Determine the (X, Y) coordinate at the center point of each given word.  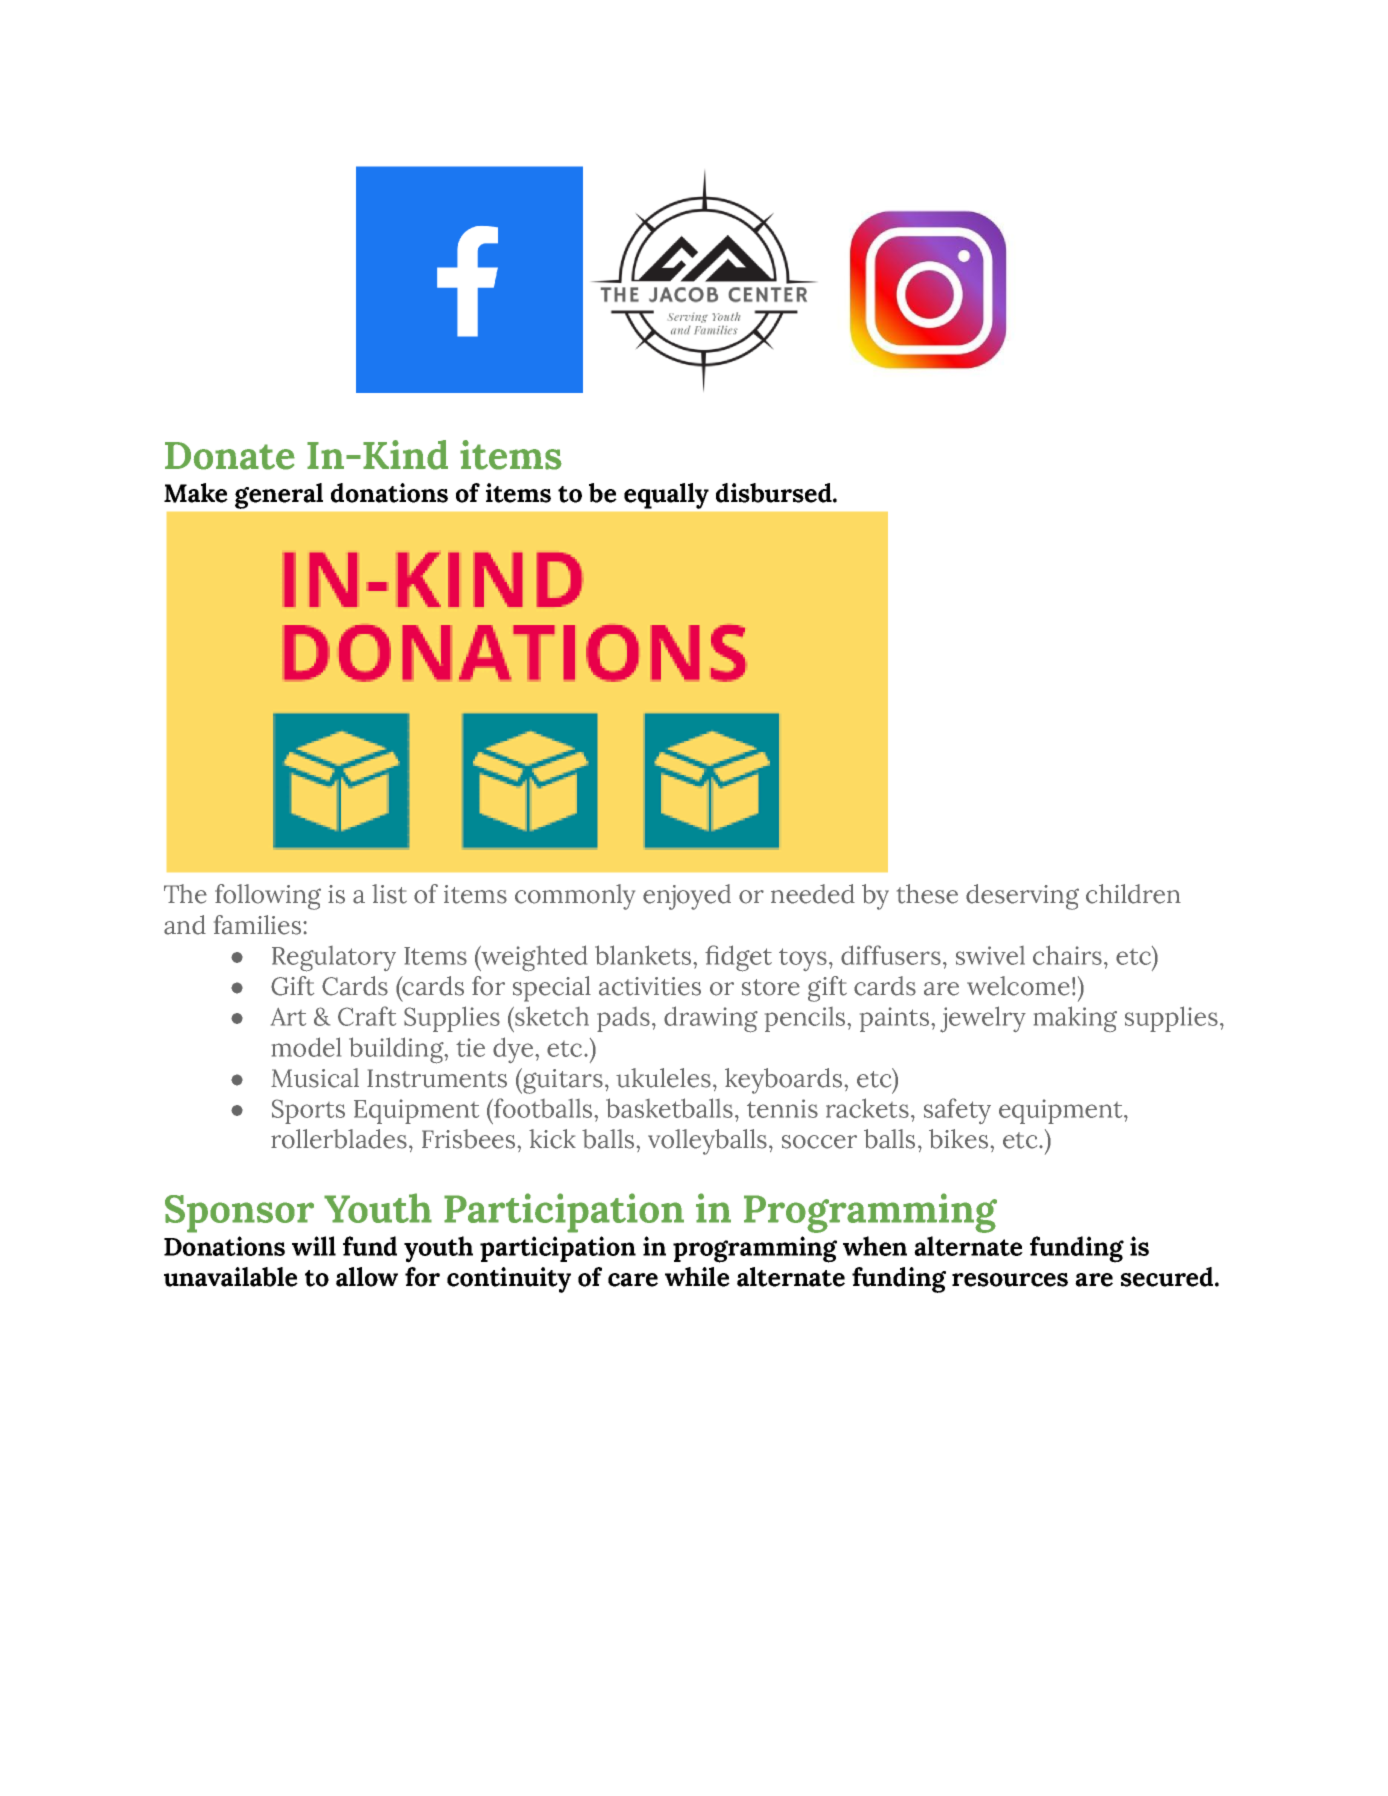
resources (1010, 1280)
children (1133, 894)
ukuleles (663, 1078)
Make (196, 493)
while (697, 1277)
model (306, 1047)
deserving (1022, 897)
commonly (575, 897)
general (279, 496)
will (314, 1246)
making (1075, 1019)
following (268, 897)
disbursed (775, 493)
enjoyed (687, 897)
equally (666, 496)
